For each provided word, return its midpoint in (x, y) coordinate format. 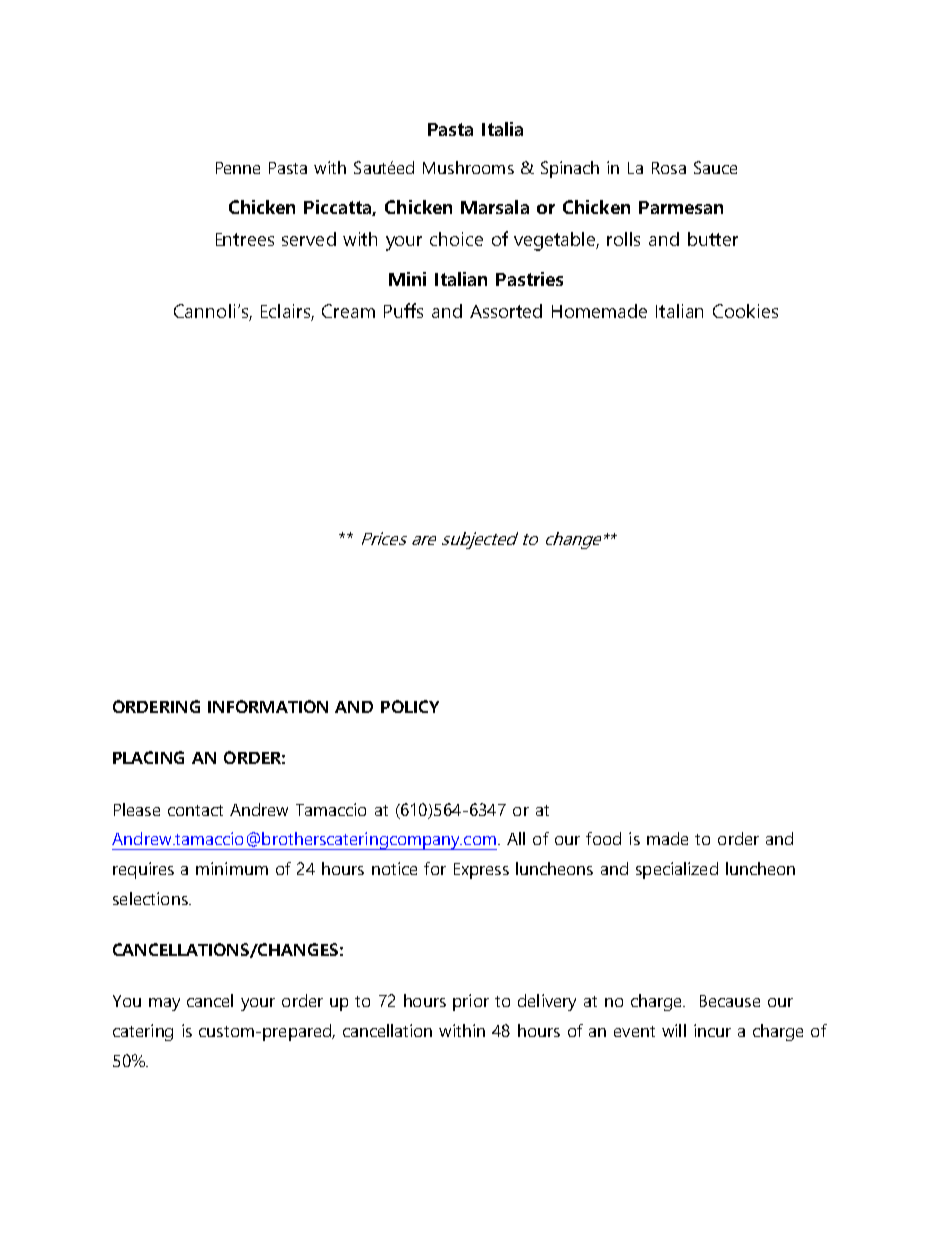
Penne (238, 168)
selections (151, 898)
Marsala (495, 207)
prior (471, 1002)
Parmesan (681, 207)
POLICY (410, 706)
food (603, 838)
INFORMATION (268, 706)
